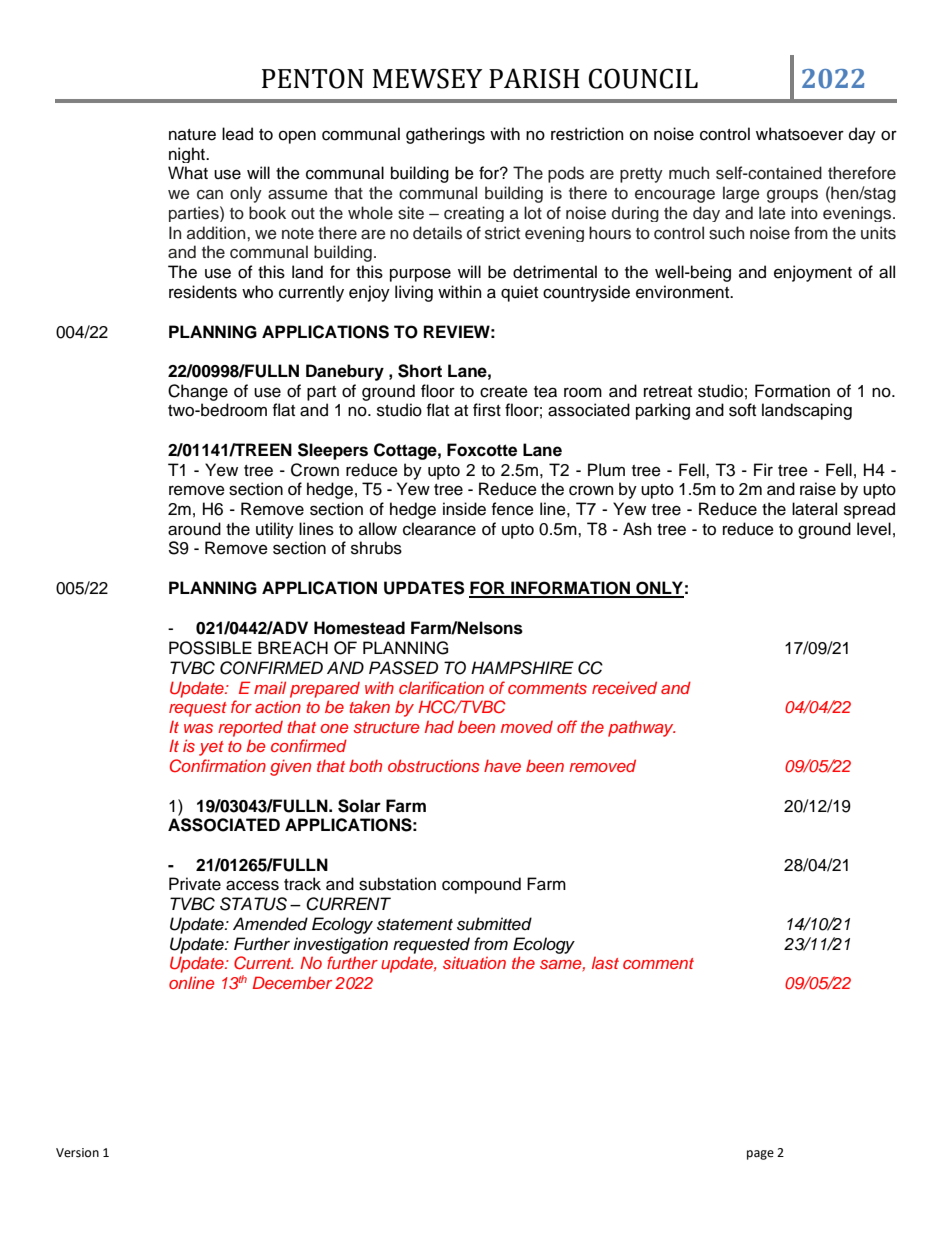 Image resolution: width=952 pixels, height=1233 pixels. I want to click on last, so click(605, 963).
